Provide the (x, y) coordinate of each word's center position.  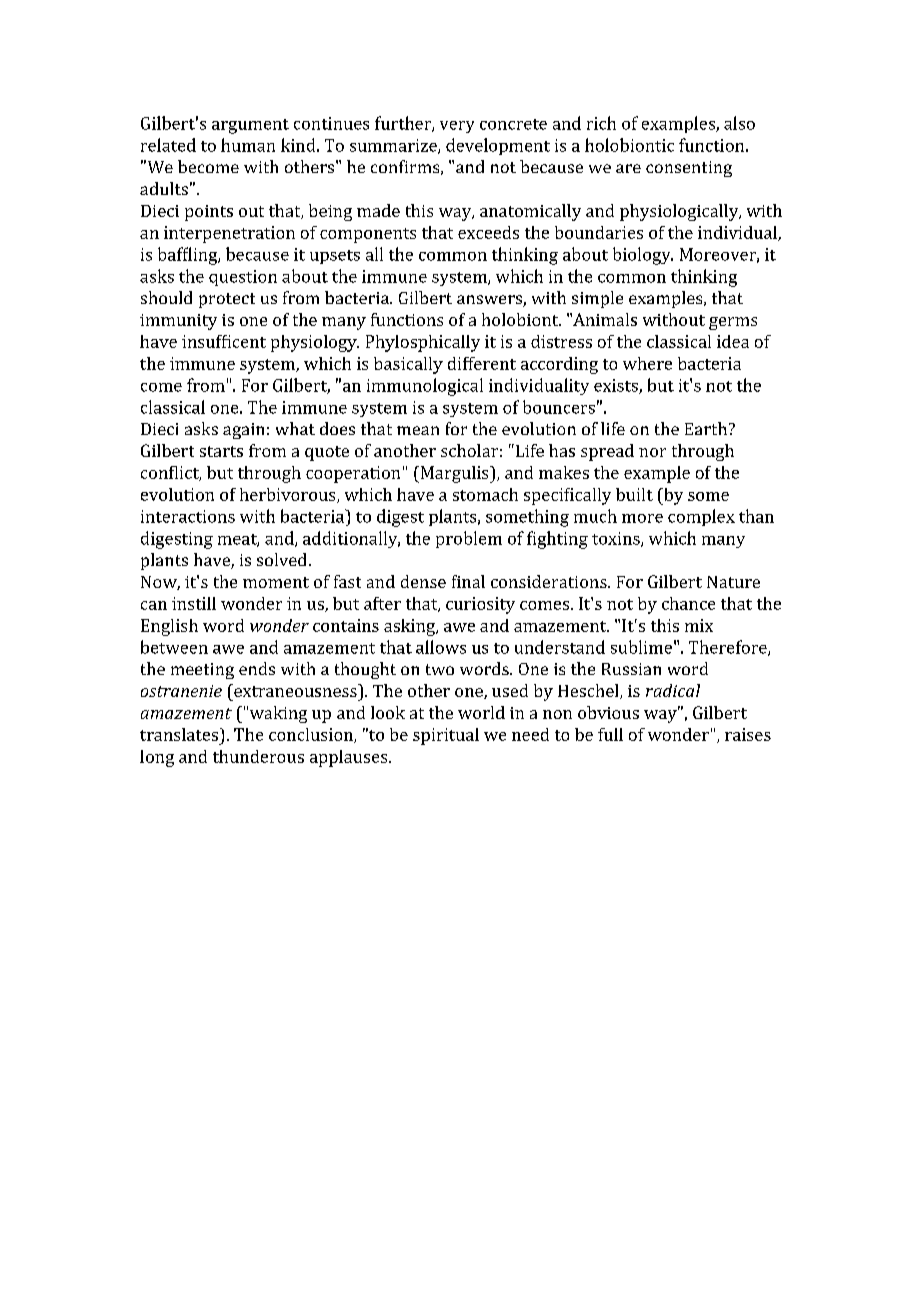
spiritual (446, 736)
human (248, 145)
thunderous (258, 756)
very (457, 127)
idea (733, 341)
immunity (178, 322)
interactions (188, 516)
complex (701, 517)
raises (748, 734)
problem (469, 539)
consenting (689, 169)
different (482, 363)
